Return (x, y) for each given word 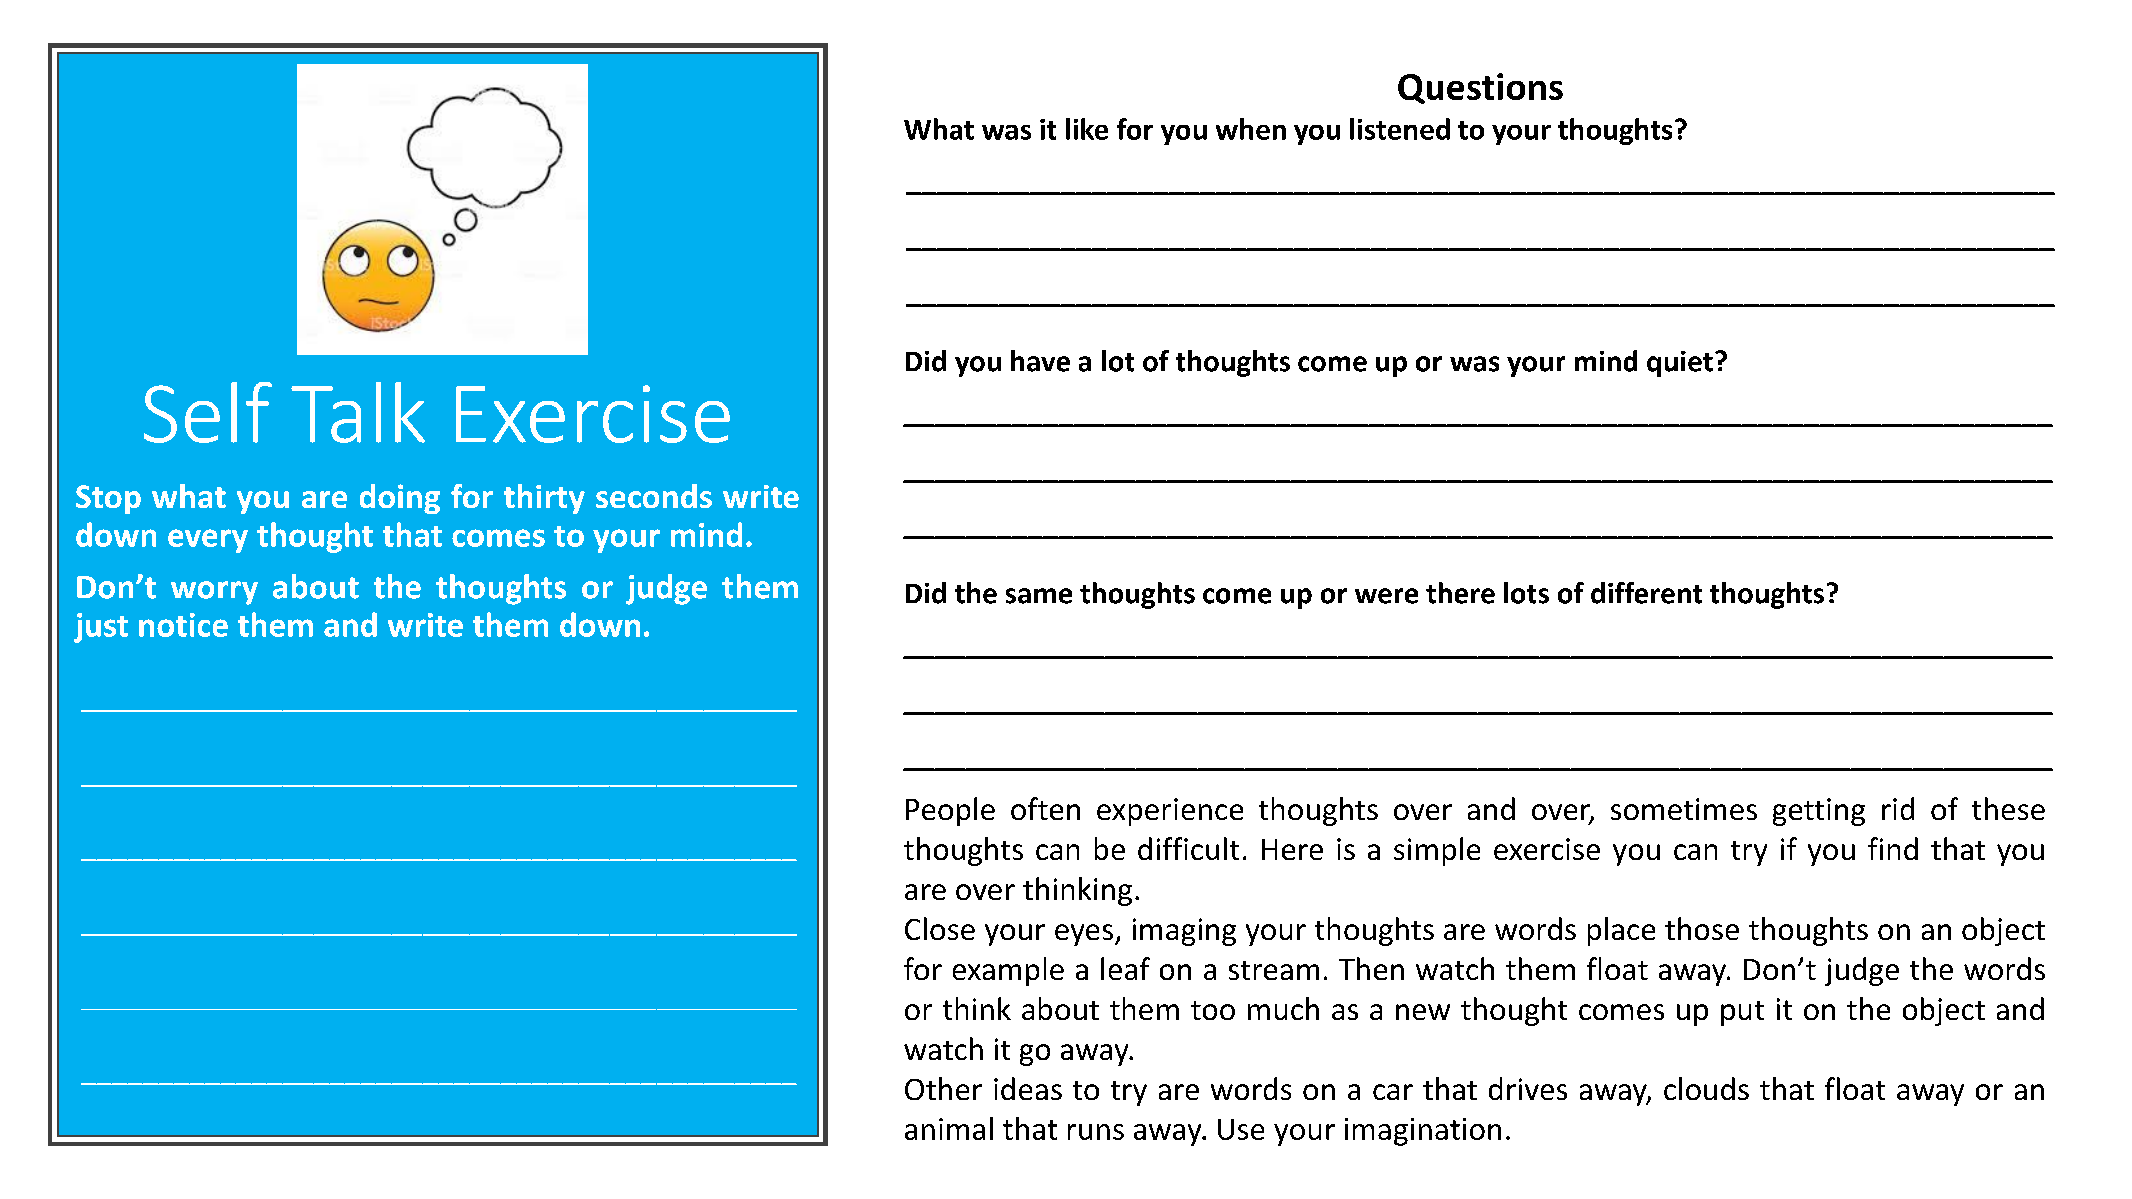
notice (183, 625)
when (1251, 129)
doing (400, 499)
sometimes (1684, 809)
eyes (1084, 935)
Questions (1480, 88)
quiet (1680, 364)
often (1045, 808)
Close (940, 928)
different (1646, 593)
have (1040, 361)
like (1087, 129)
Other (943, 1088)
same (1039, 596)
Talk (358, 412)
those (1702, 928)
